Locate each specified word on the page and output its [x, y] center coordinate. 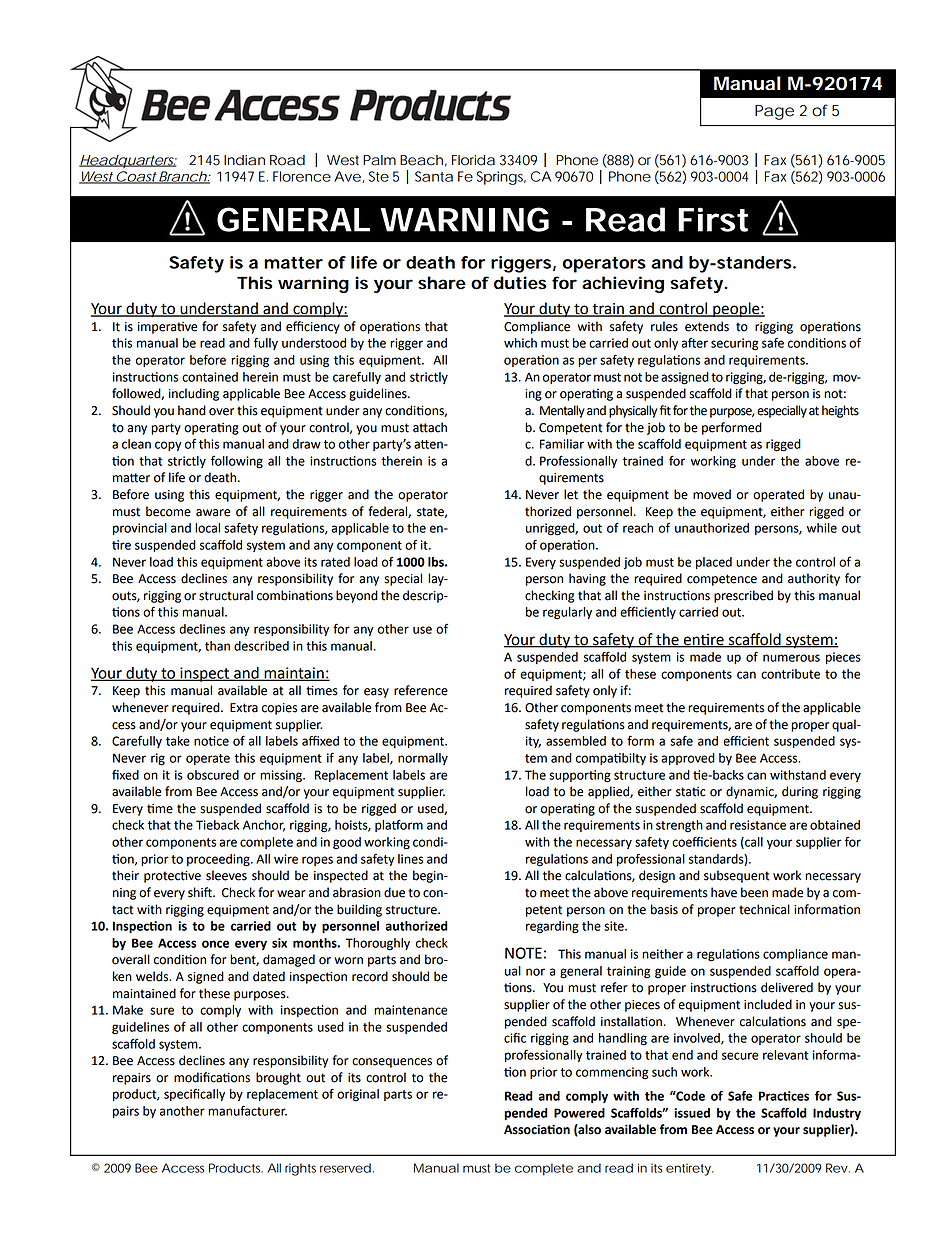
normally [423, 759]
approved [688, 759]
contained [210, 377]
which [520, 343]
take [178, 741]
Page [774, 112]
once [215, 944]
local [207, 528]
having [587, 579]
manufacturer [247, 1110]
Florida [473, 160]
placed [714, 563]
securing [734, 344]
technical [764, 909]
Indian [244, 160]
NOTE [523, 953]
